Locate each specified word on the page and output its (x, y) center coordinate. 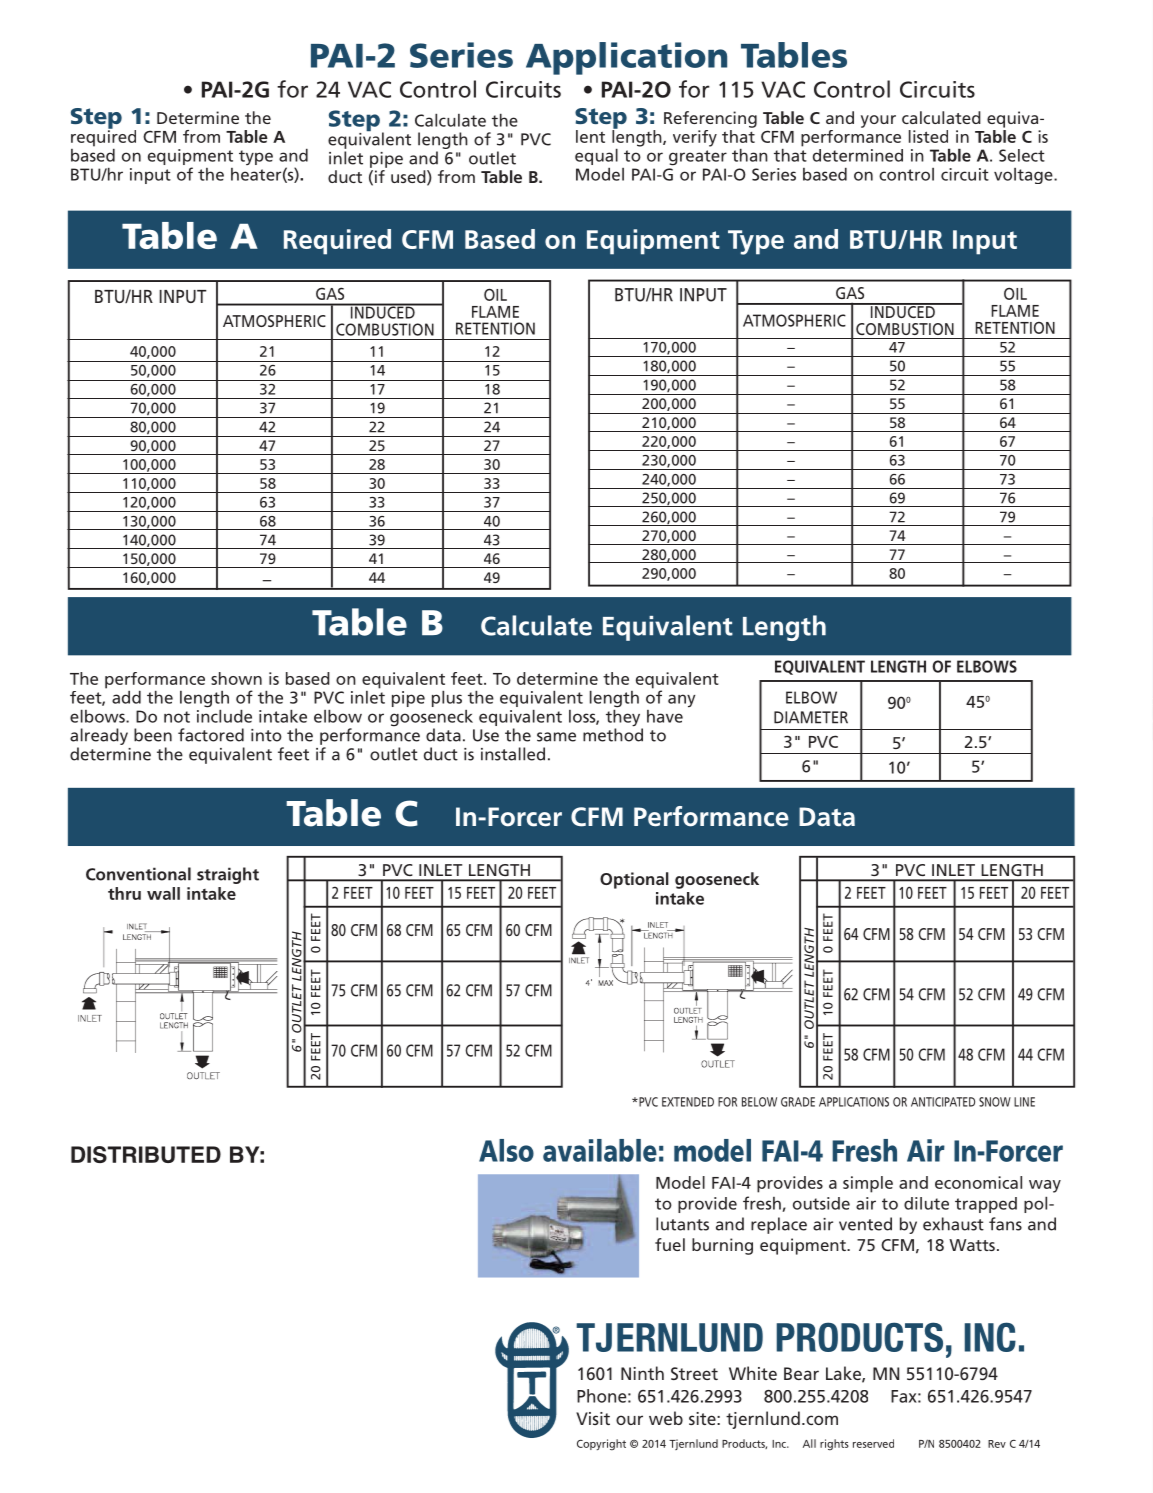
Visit (593, 1418)
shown (236, 678)
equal (596, 157)
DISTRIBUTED (146, 1154)
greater (698, 158)
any (681, 700)
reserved (873, 1443)
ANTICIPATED (943, 1102)
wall (163, 893)
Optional (634, 880)
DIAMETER (811, 717)
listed (928, 136)
